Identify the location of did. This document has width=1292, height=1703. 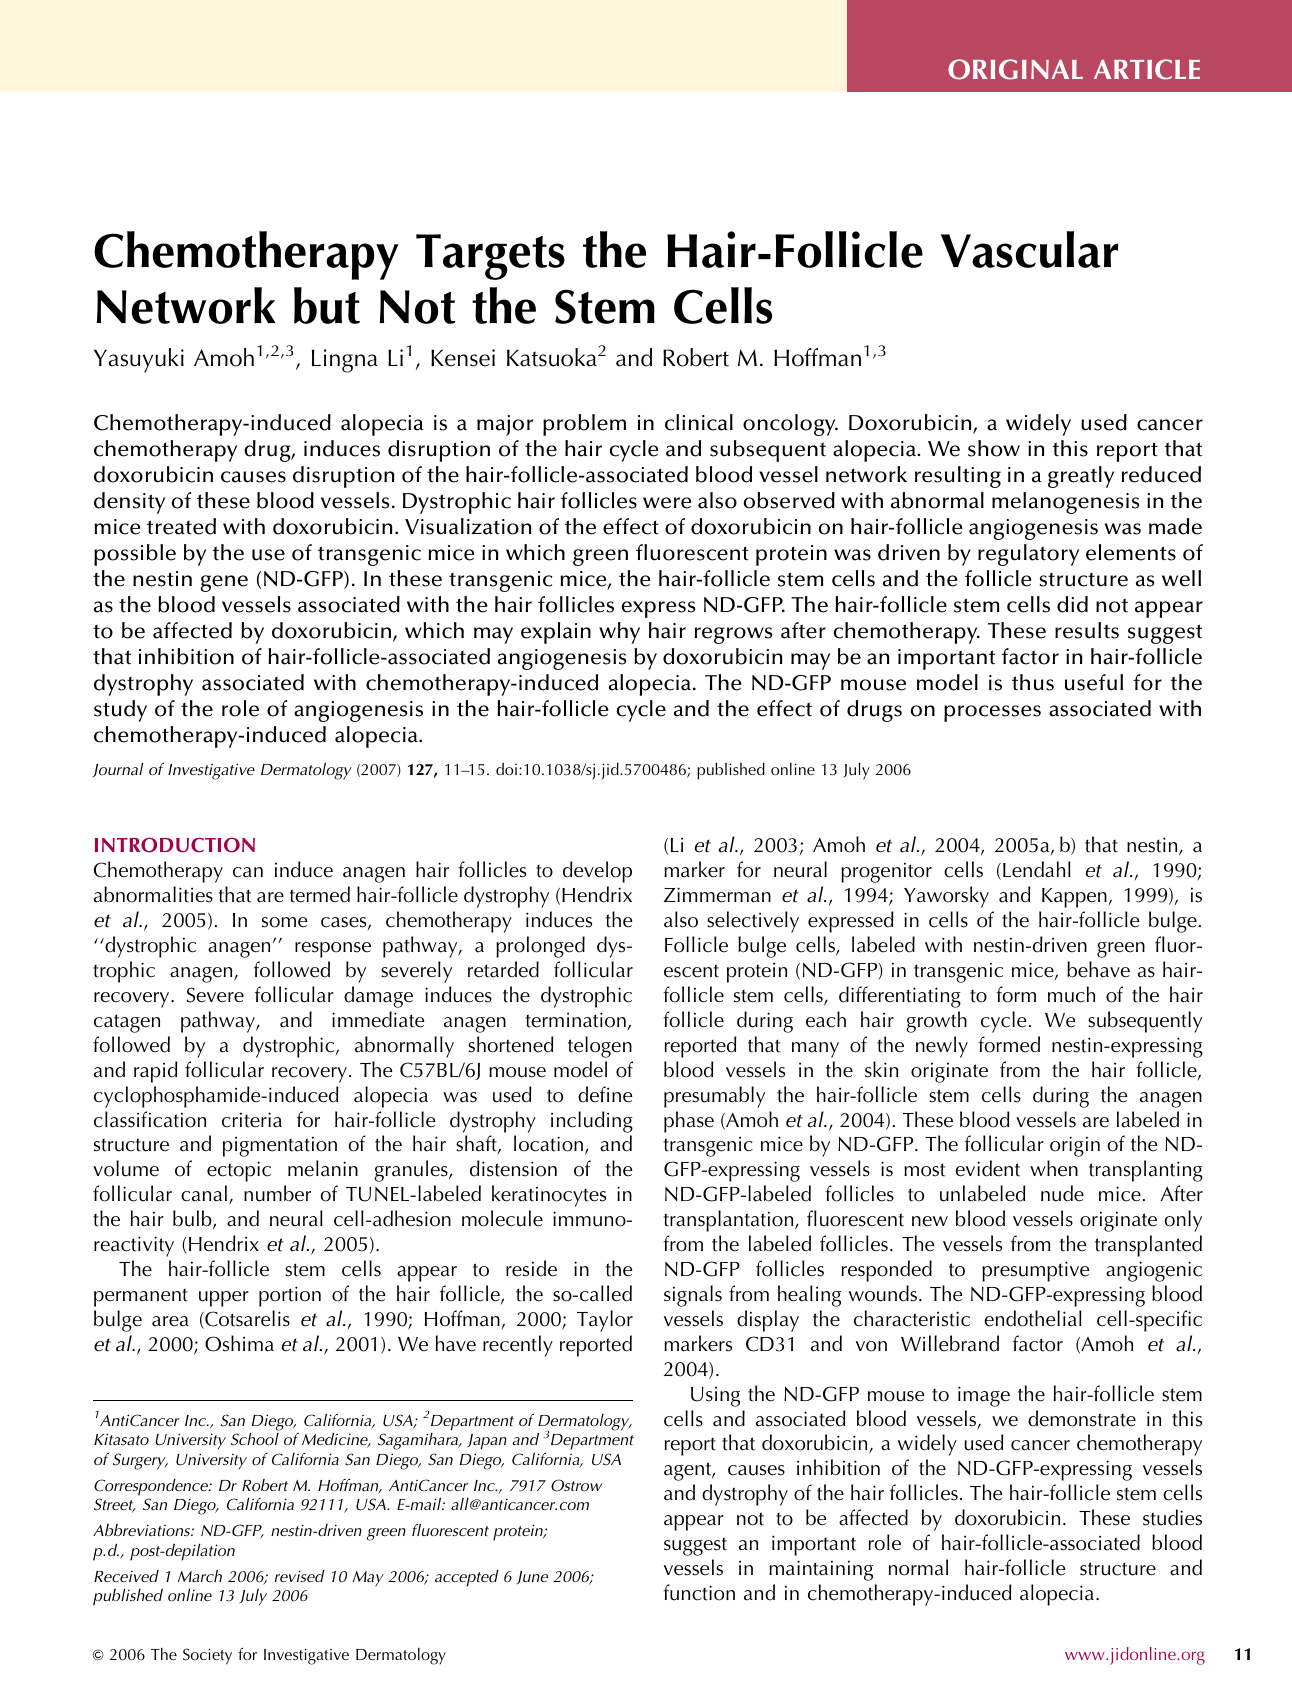
(1072, 604).
